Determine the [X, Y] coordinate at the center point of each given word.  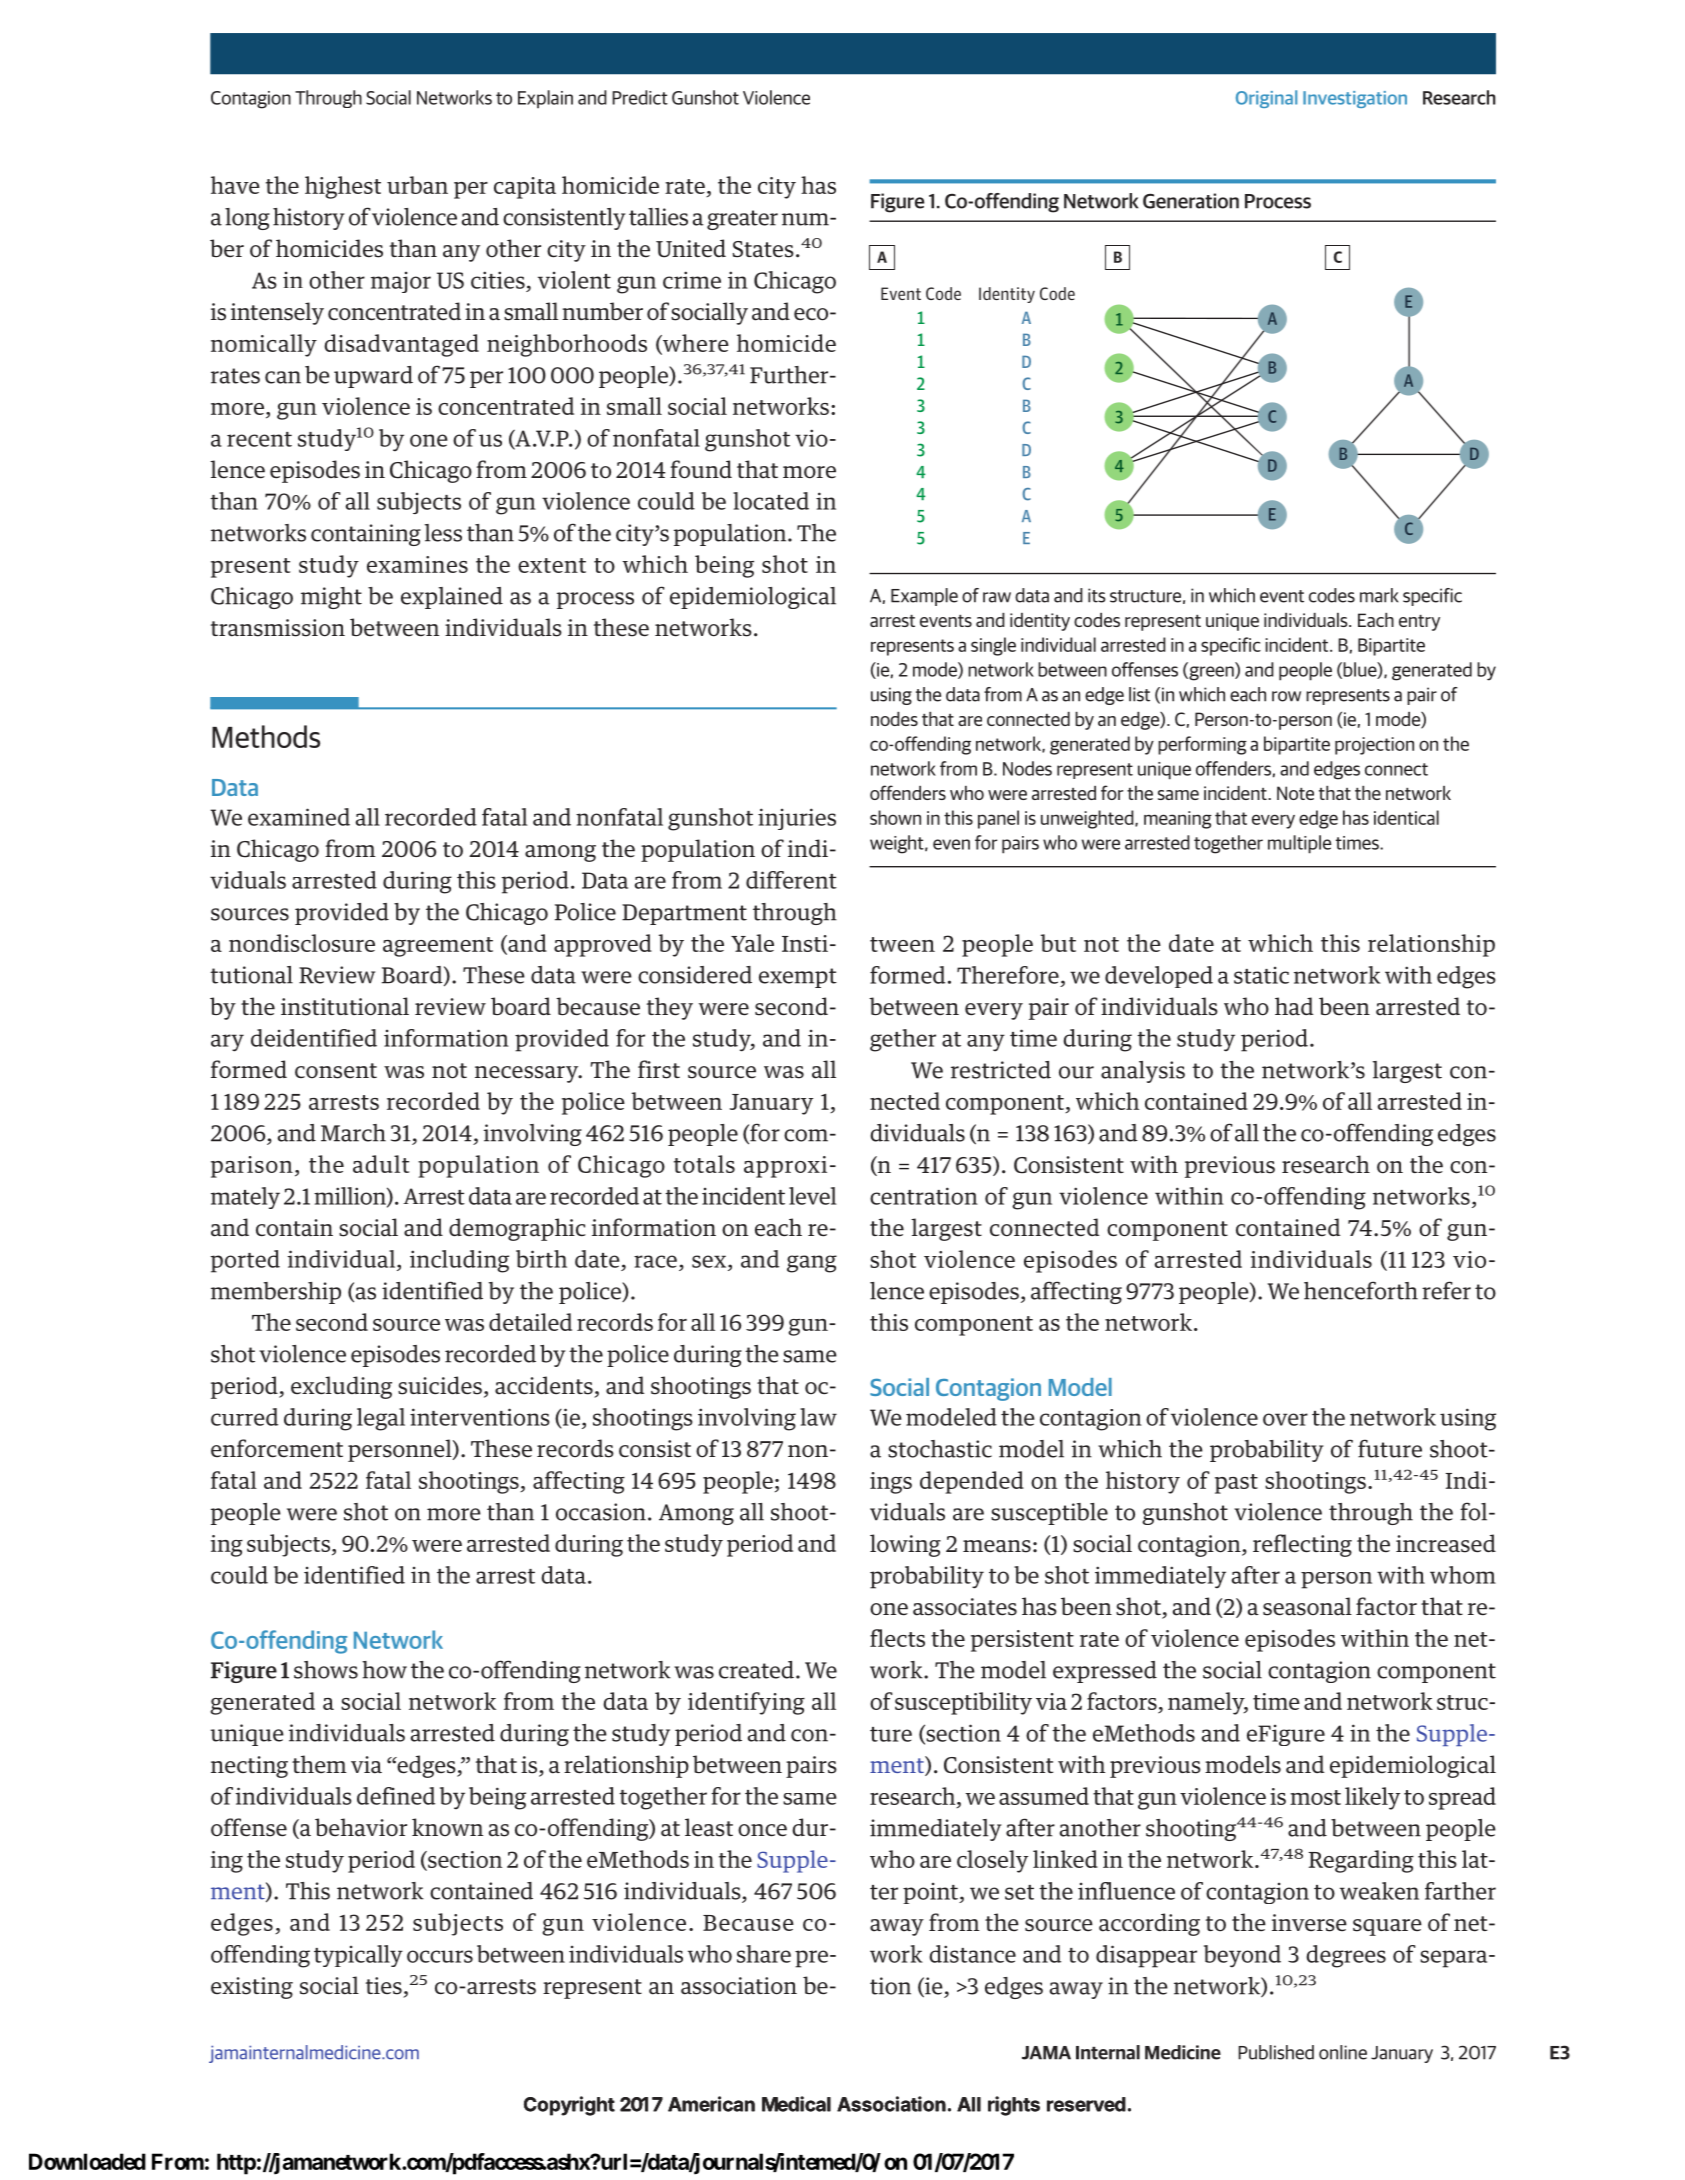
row [1286, 696]
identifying [746, 1703]
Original [1266, 99]
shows [326, 1670]
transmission [278, 628]
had [1294, 1006]
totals [704, 1164]
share [764, 1954]
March [353, 1133]
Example [924, 597]
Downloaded [87, 2161]
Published [1276, 2052]
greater [742, 220]
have [235, 185]
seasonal [1307, 1606]
